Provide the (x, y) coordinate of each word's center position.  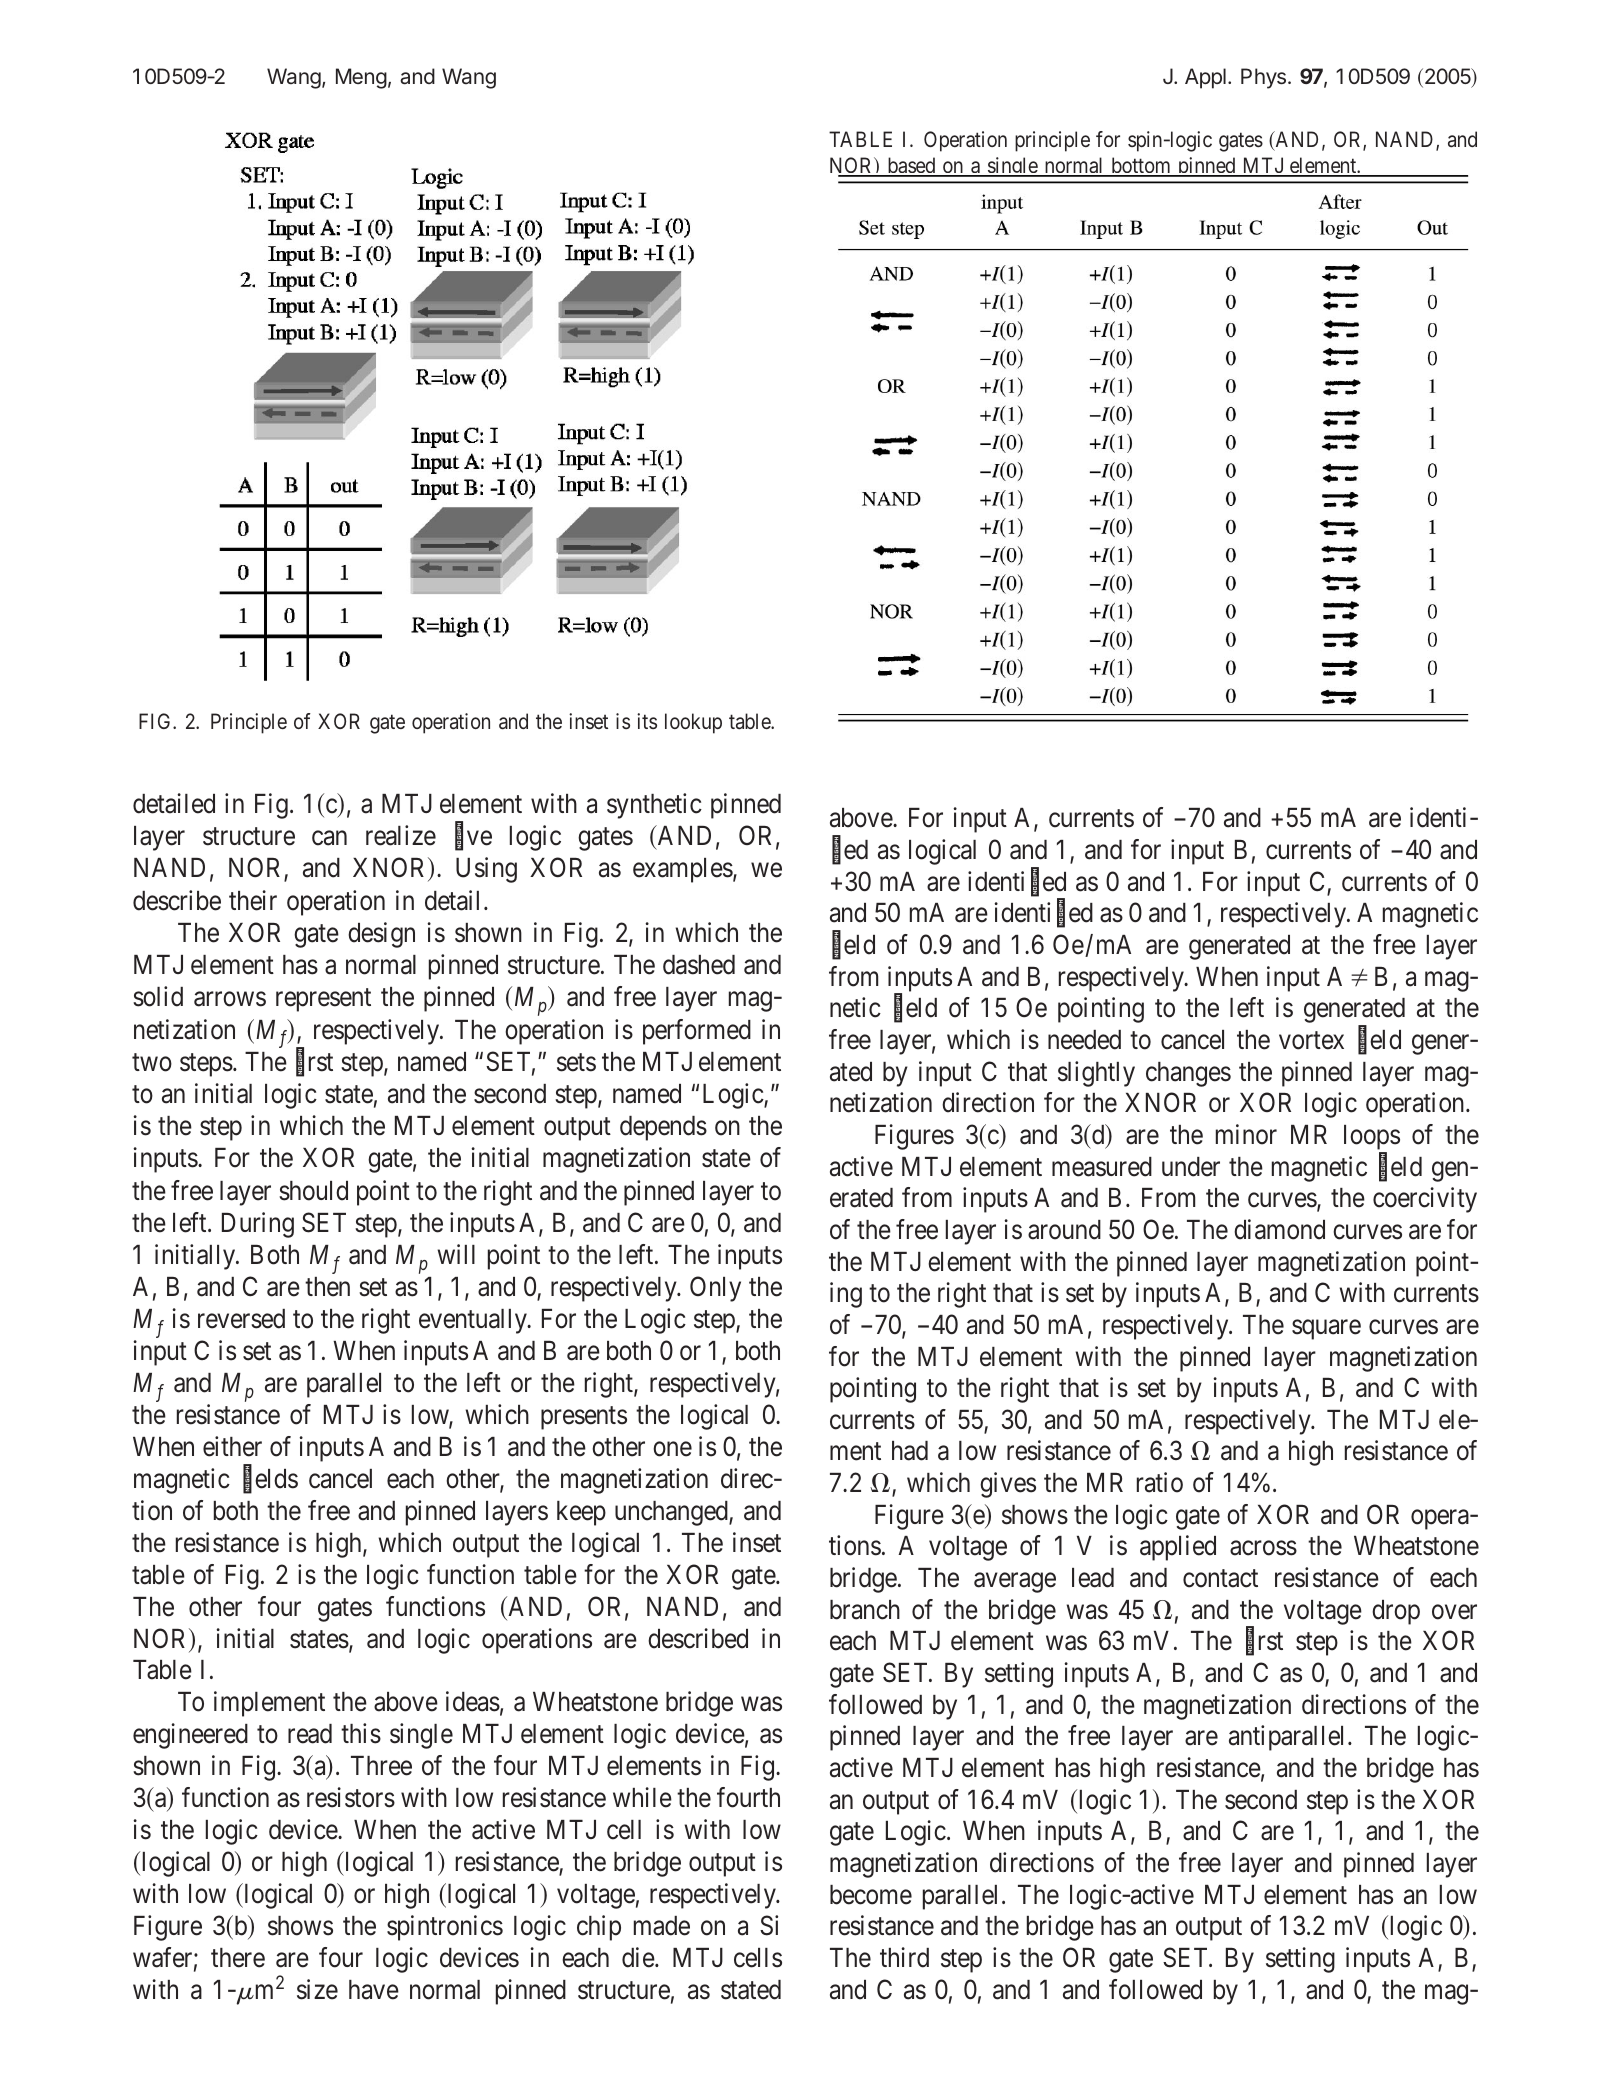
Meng (361, 78)
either (232, 1446)
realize (401, 835)
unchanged (672, 1513)
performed (697, 1032)
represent (323, 1000)
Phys (1263, 78)
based (911, 166)
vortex (1311, 1041)
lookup (693, 723)
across (1263, 1548)
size (317, 1989)
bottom (1141, 166)
